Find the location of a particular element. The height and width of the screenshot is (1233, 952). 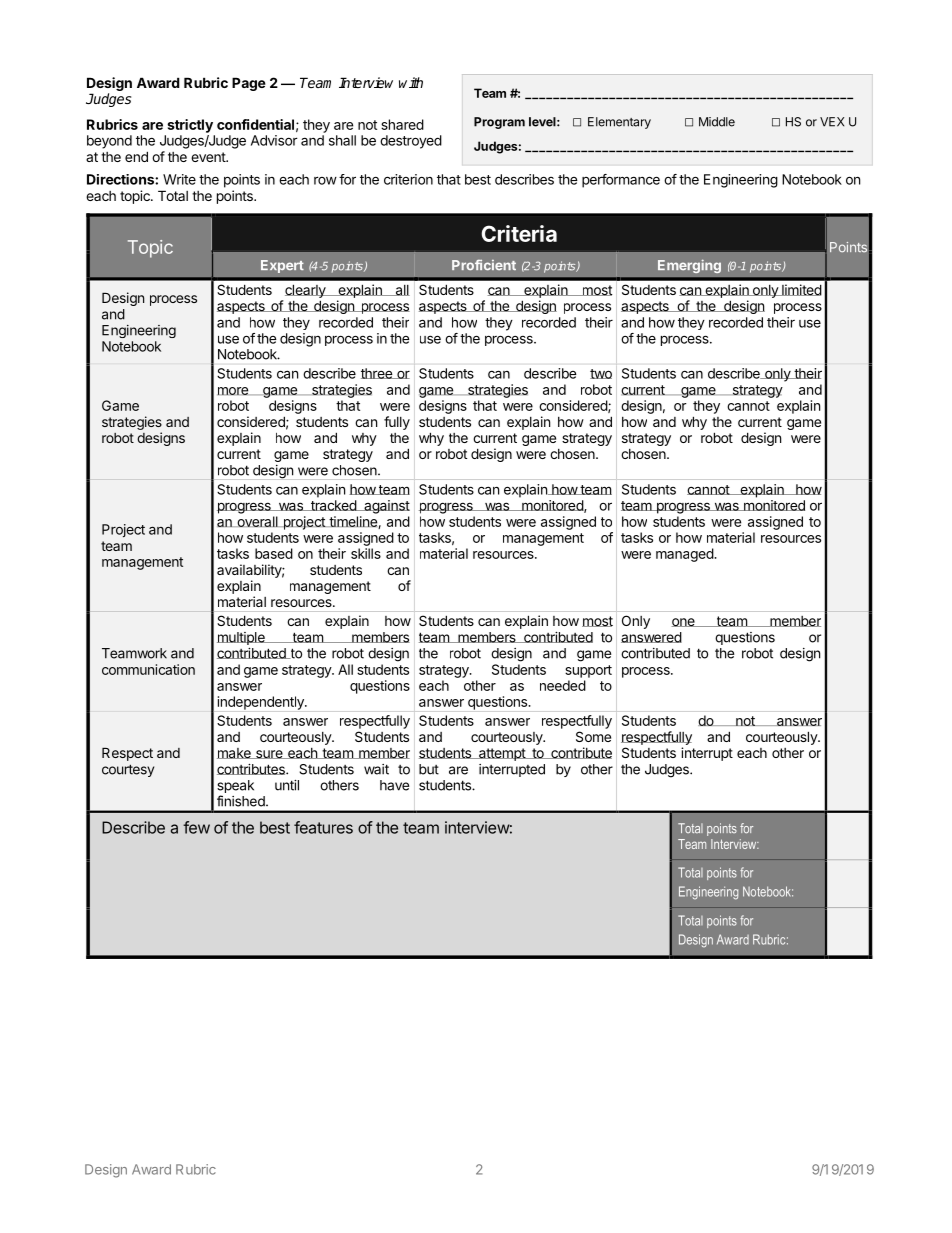

Program is located at coordinates (499, 123).
